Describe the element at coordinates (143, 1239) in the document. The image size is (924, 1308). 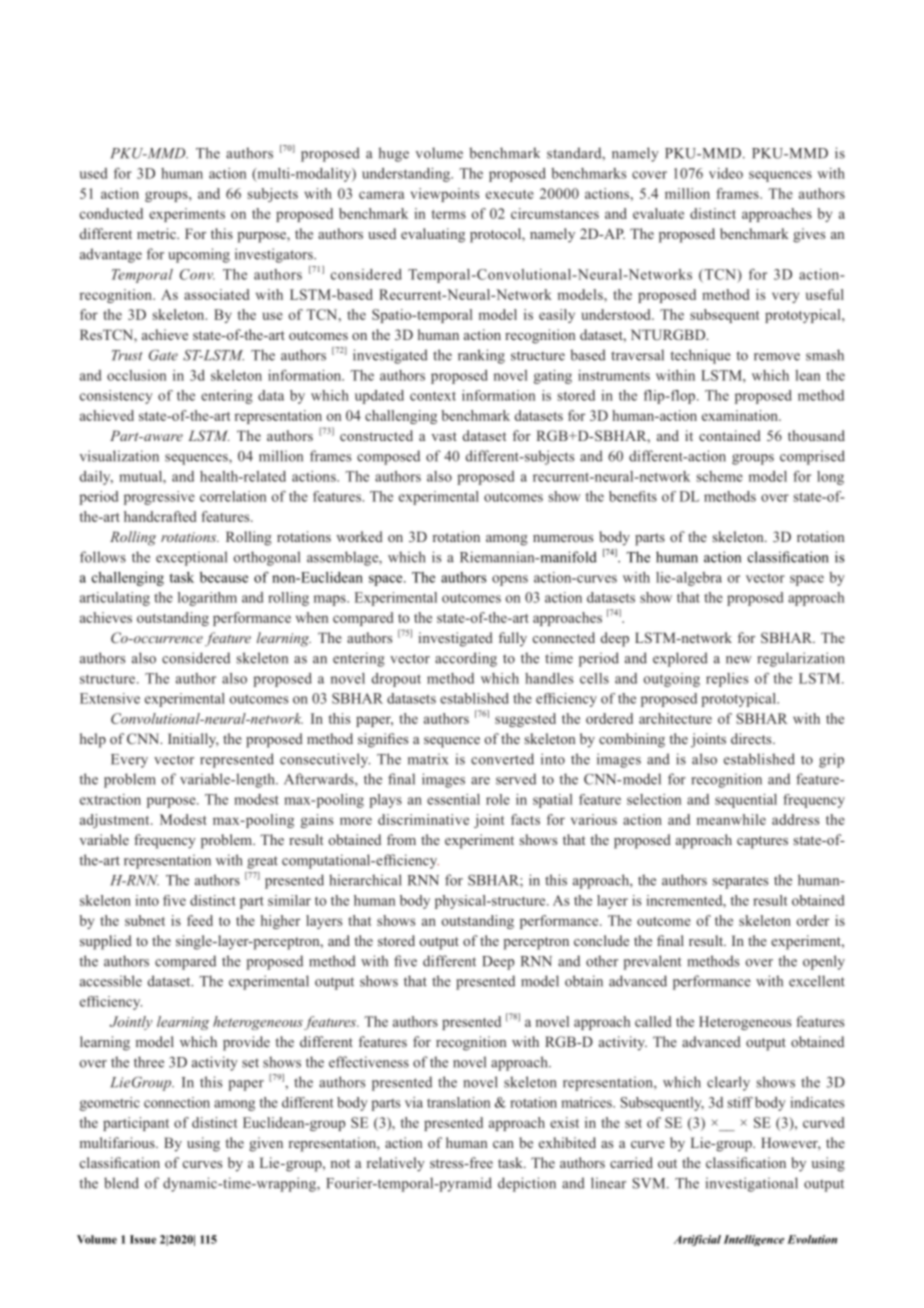
I see `Issue` at that location.
